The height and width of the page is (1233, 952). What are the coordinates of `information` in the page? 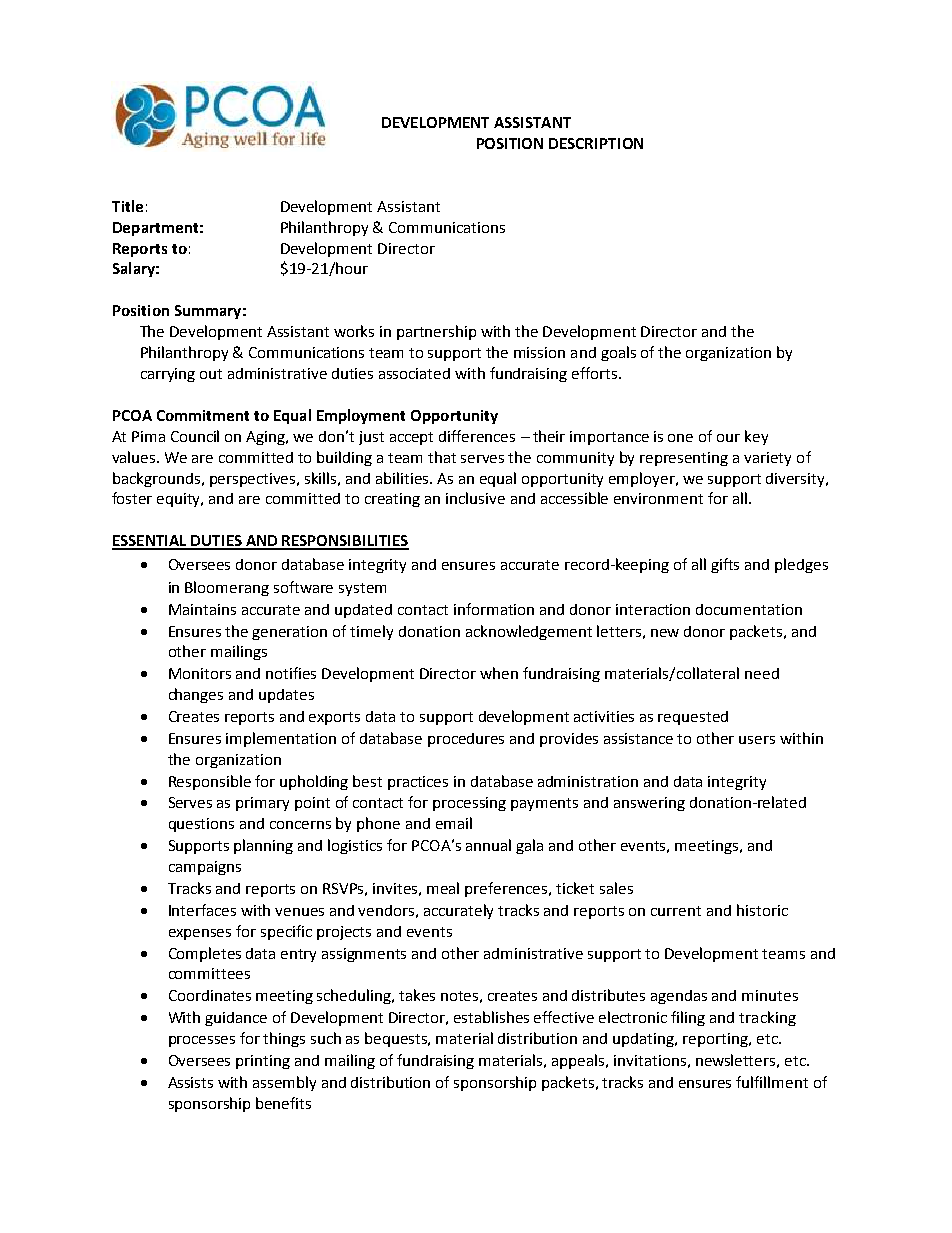 It's located at (494, 609).
